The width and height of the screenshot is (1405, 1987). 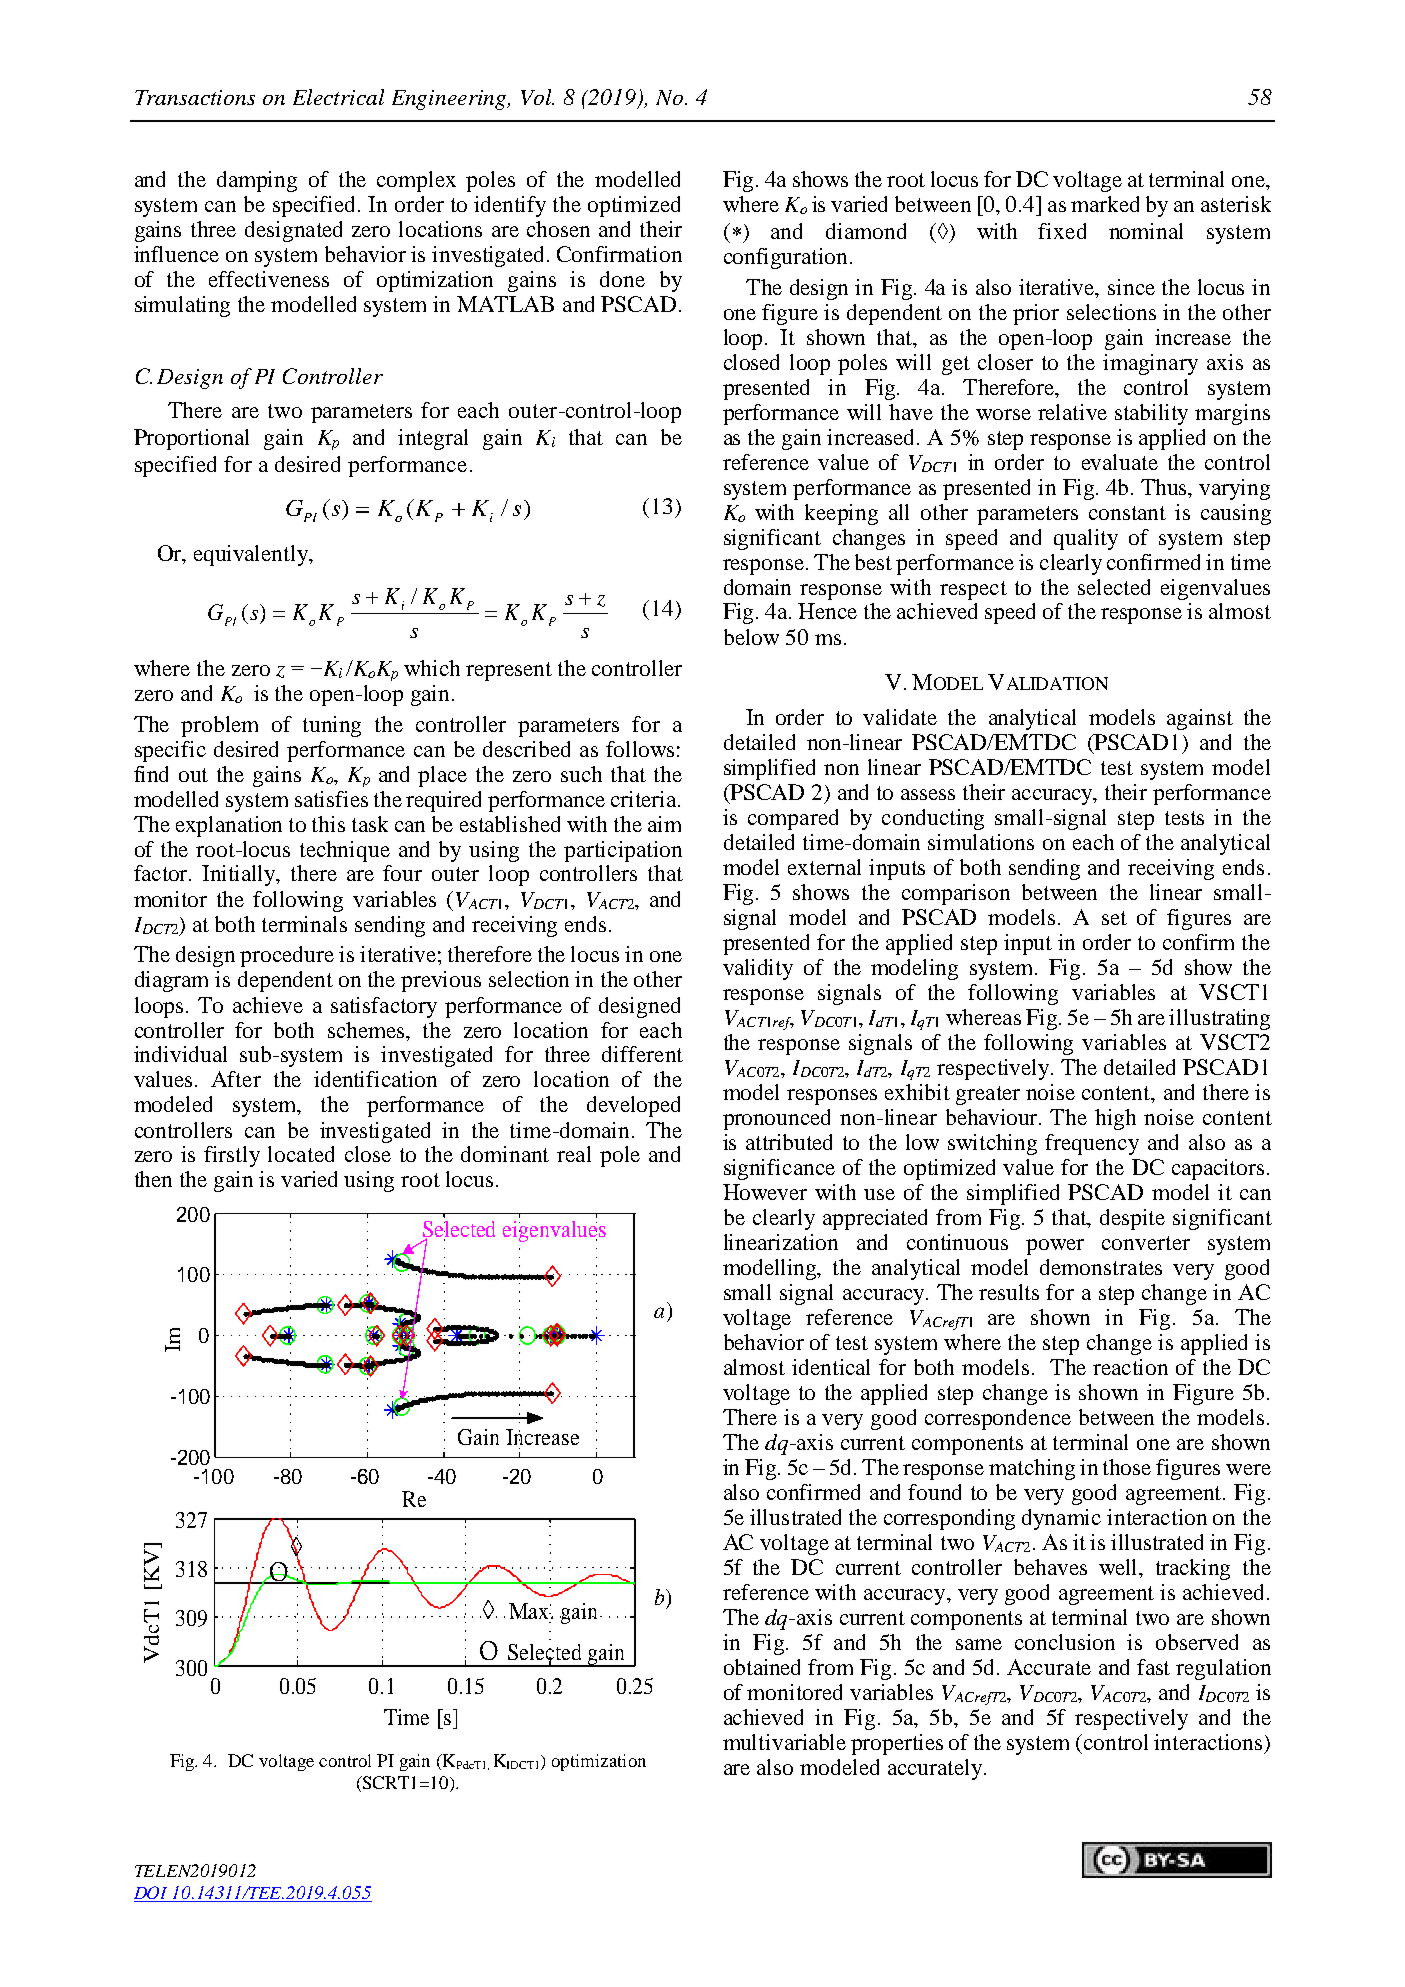 What do you see at coordinates (787, 258) in the screenshot?
I see `configuration` at bounding box center [787, 258].
